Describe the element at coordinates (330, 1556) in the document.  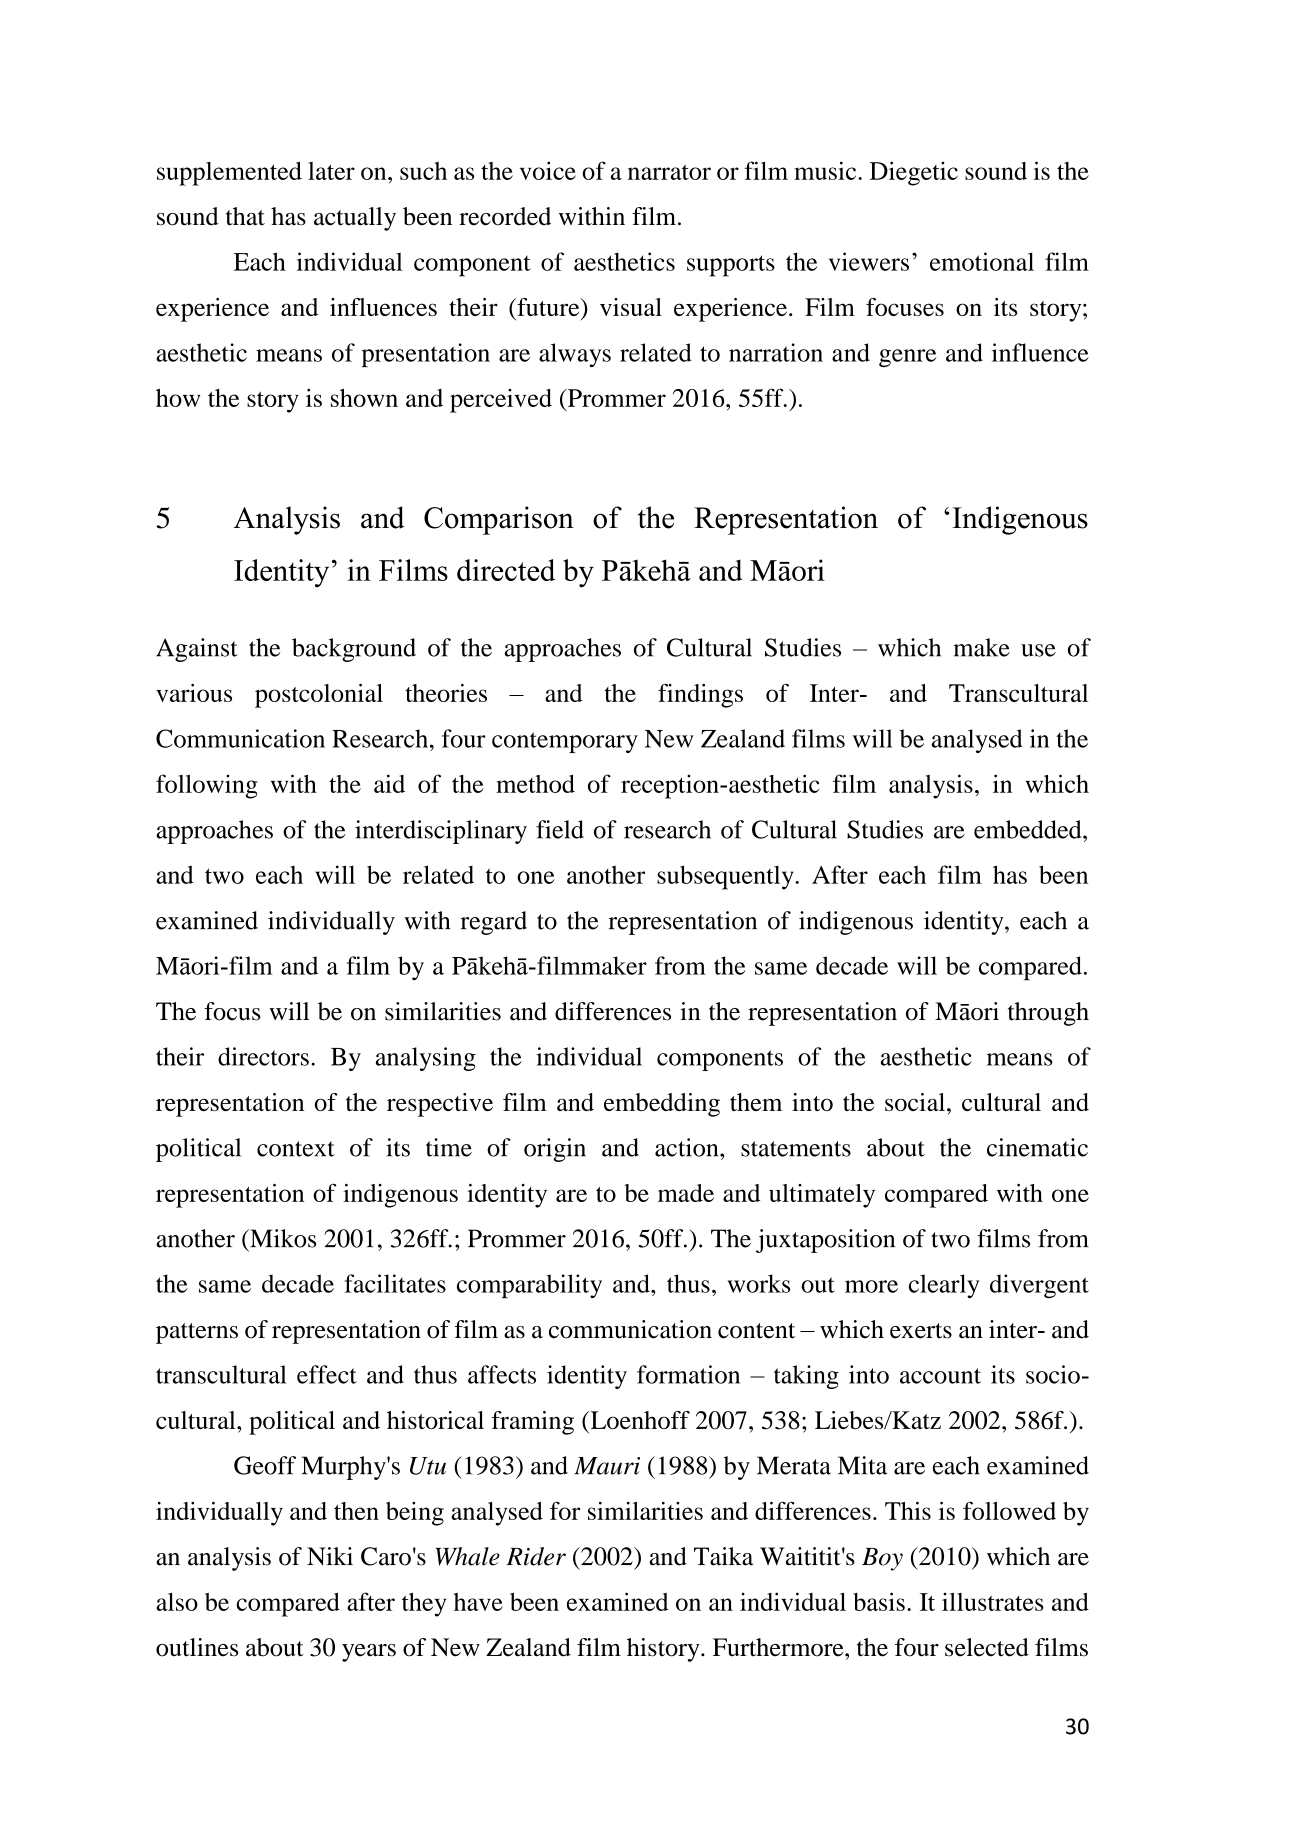
I see `Niki` at that location.
